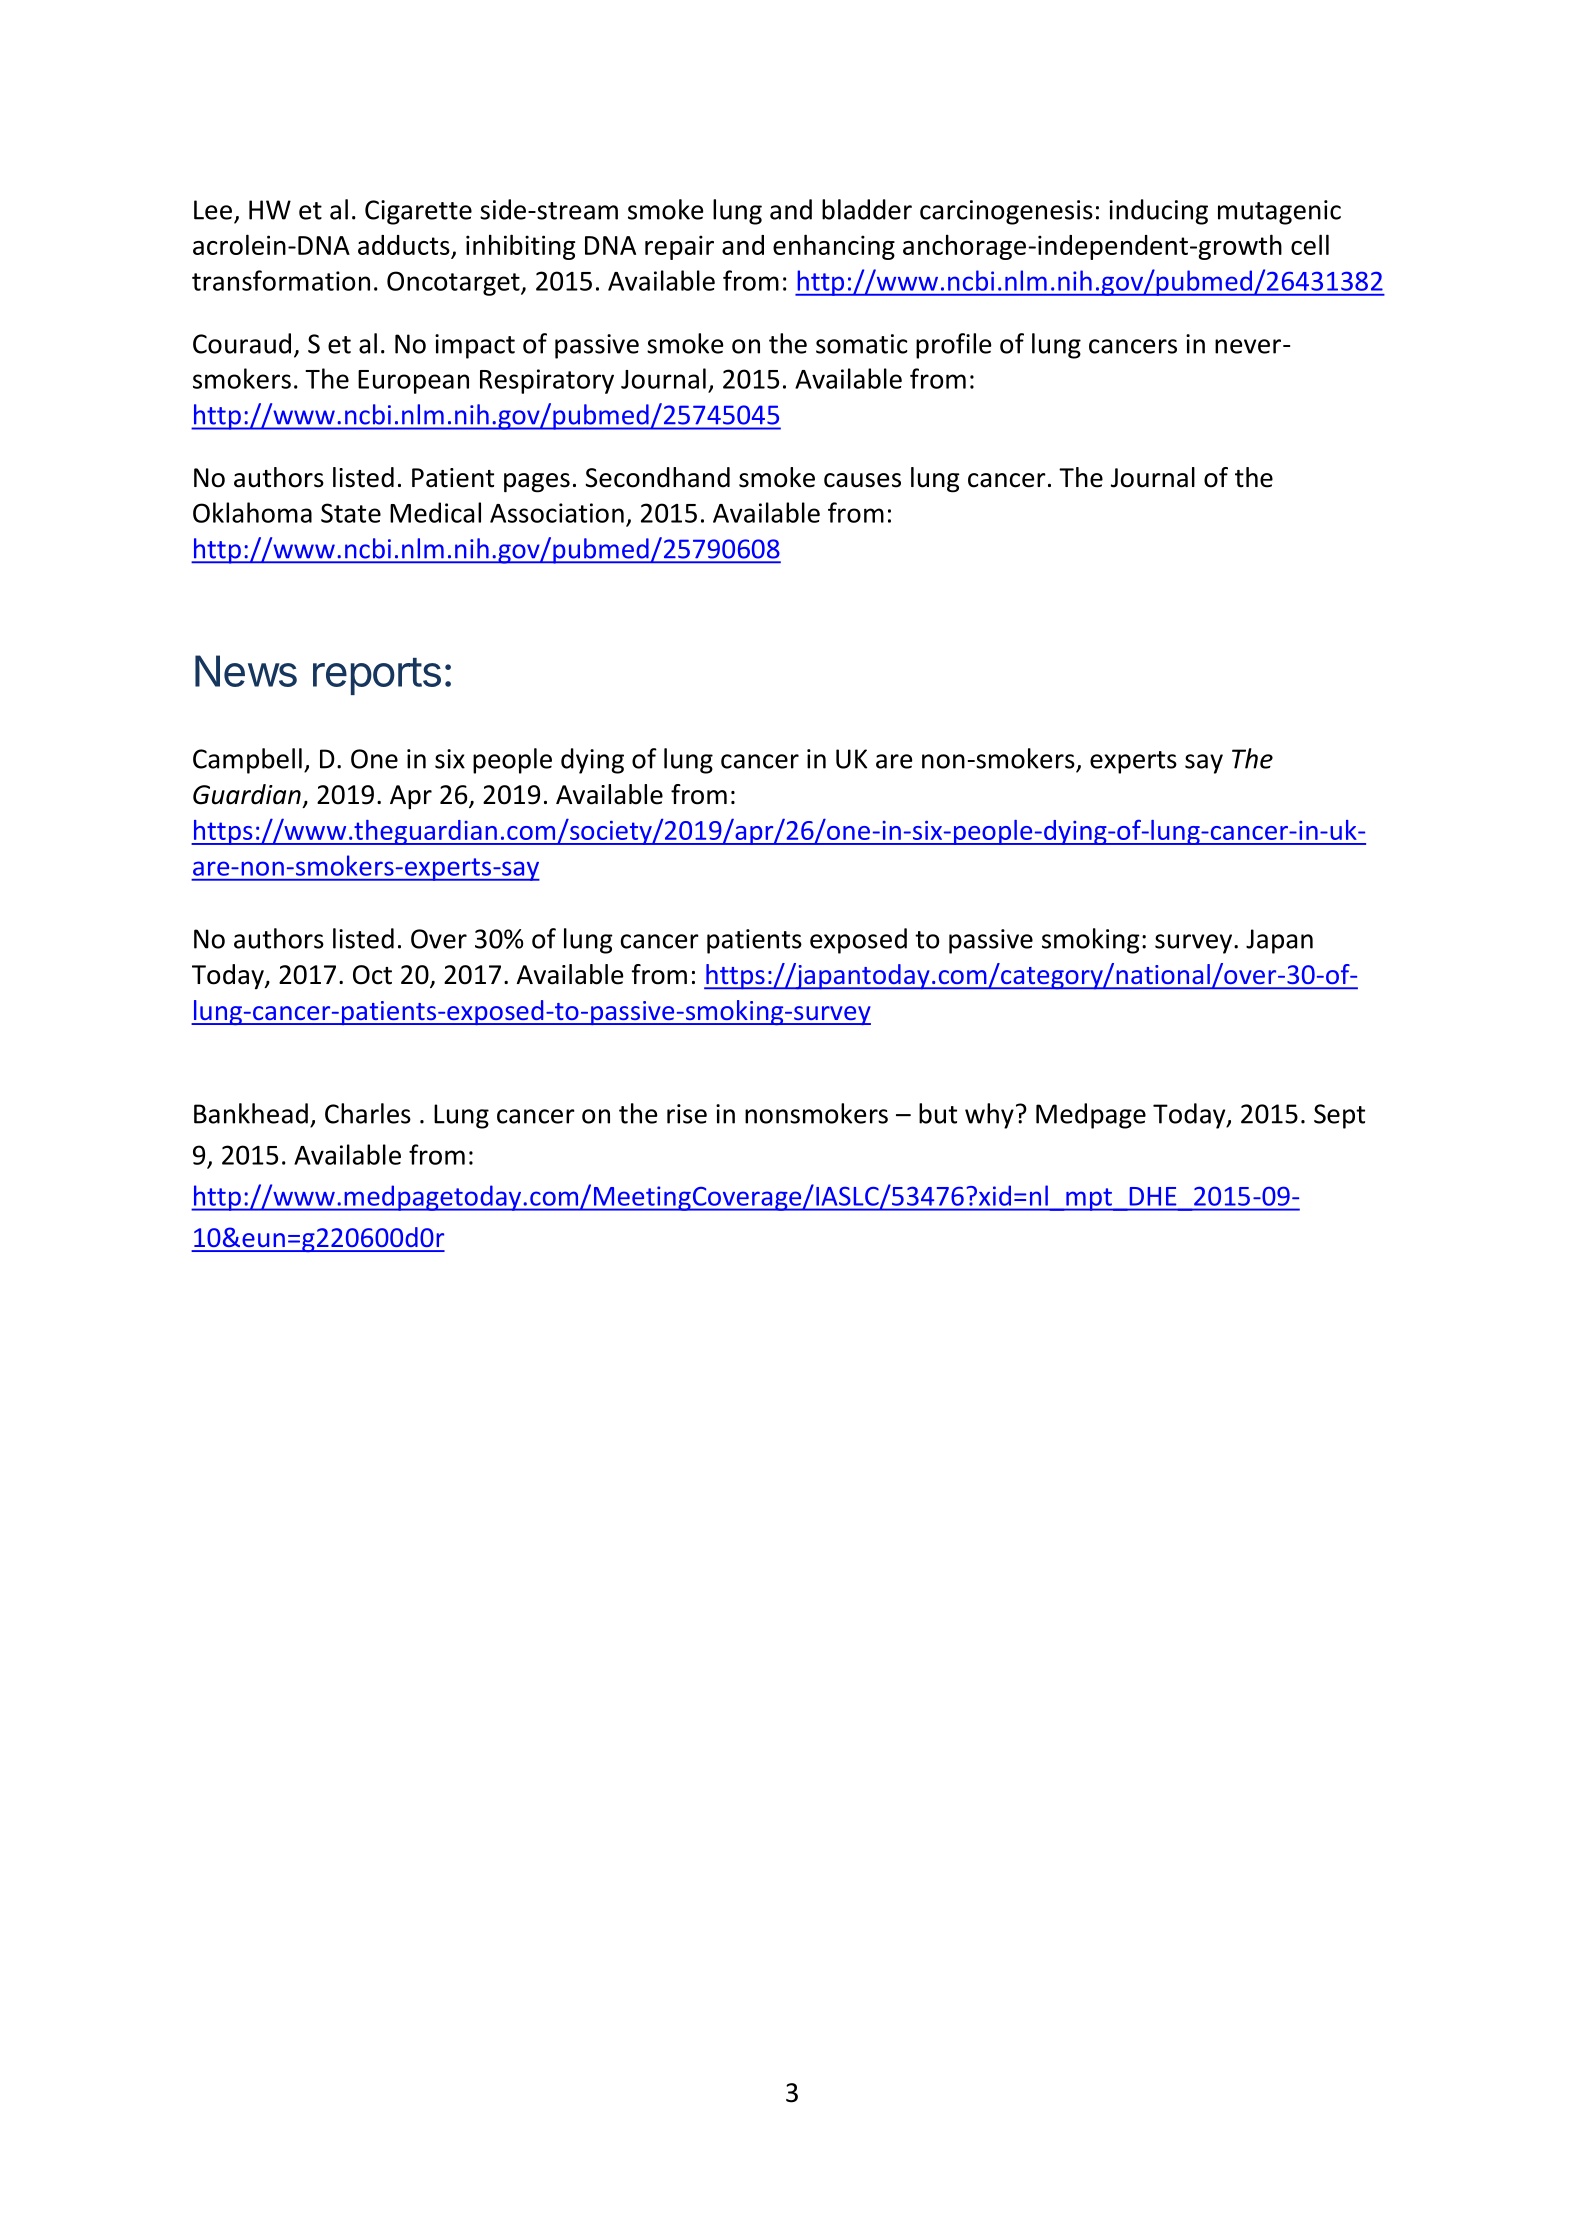 This screenshot has width=1584, height=2240. What do you see at coordinates (372, 975) in the screenshot?
I see `Oct` at bounding box center [372, 975].
